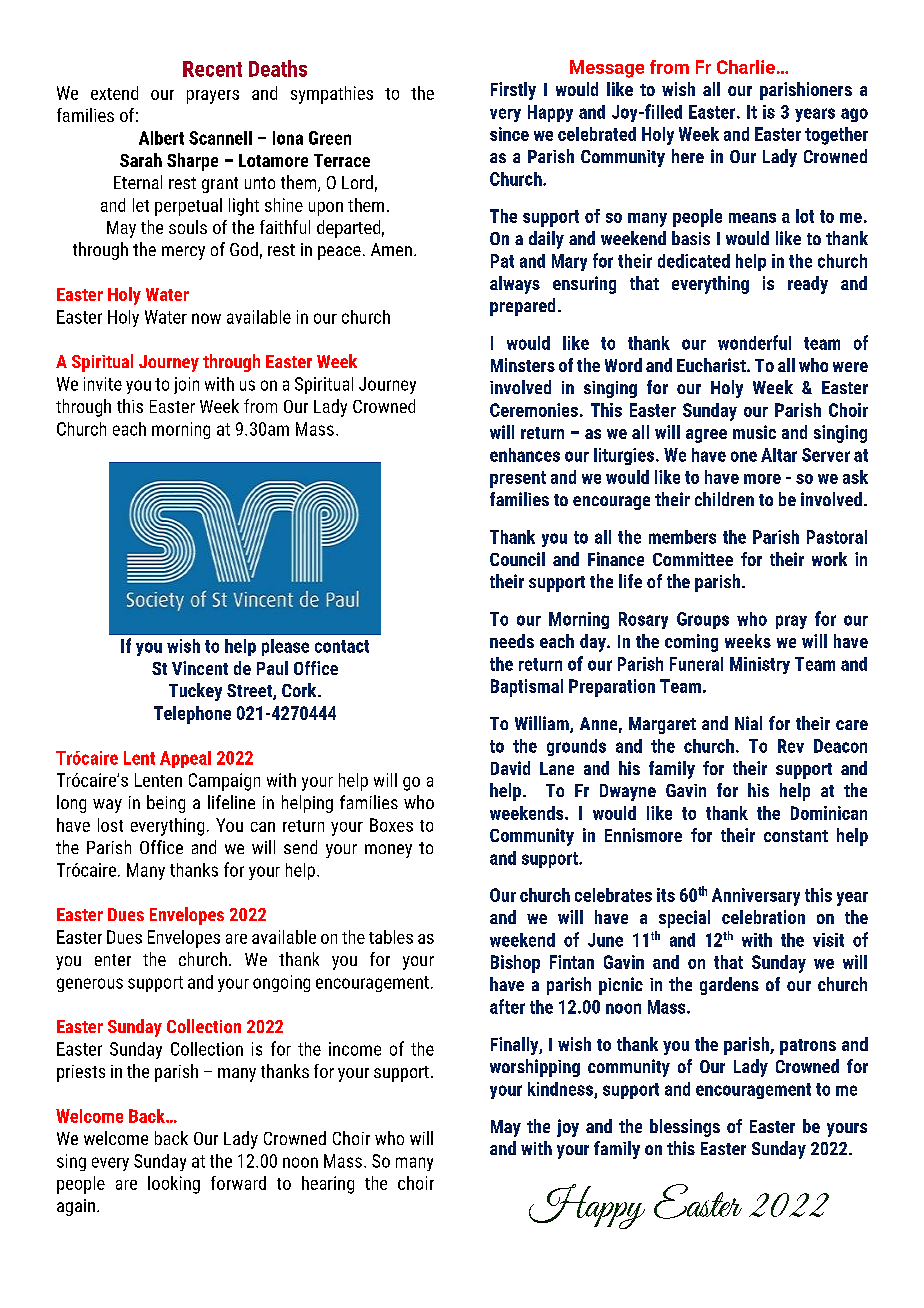 The image size is (924, 1308). Describe the element at coordinates (760, 665) in the screenshot. I see `Ministry` at that location.
